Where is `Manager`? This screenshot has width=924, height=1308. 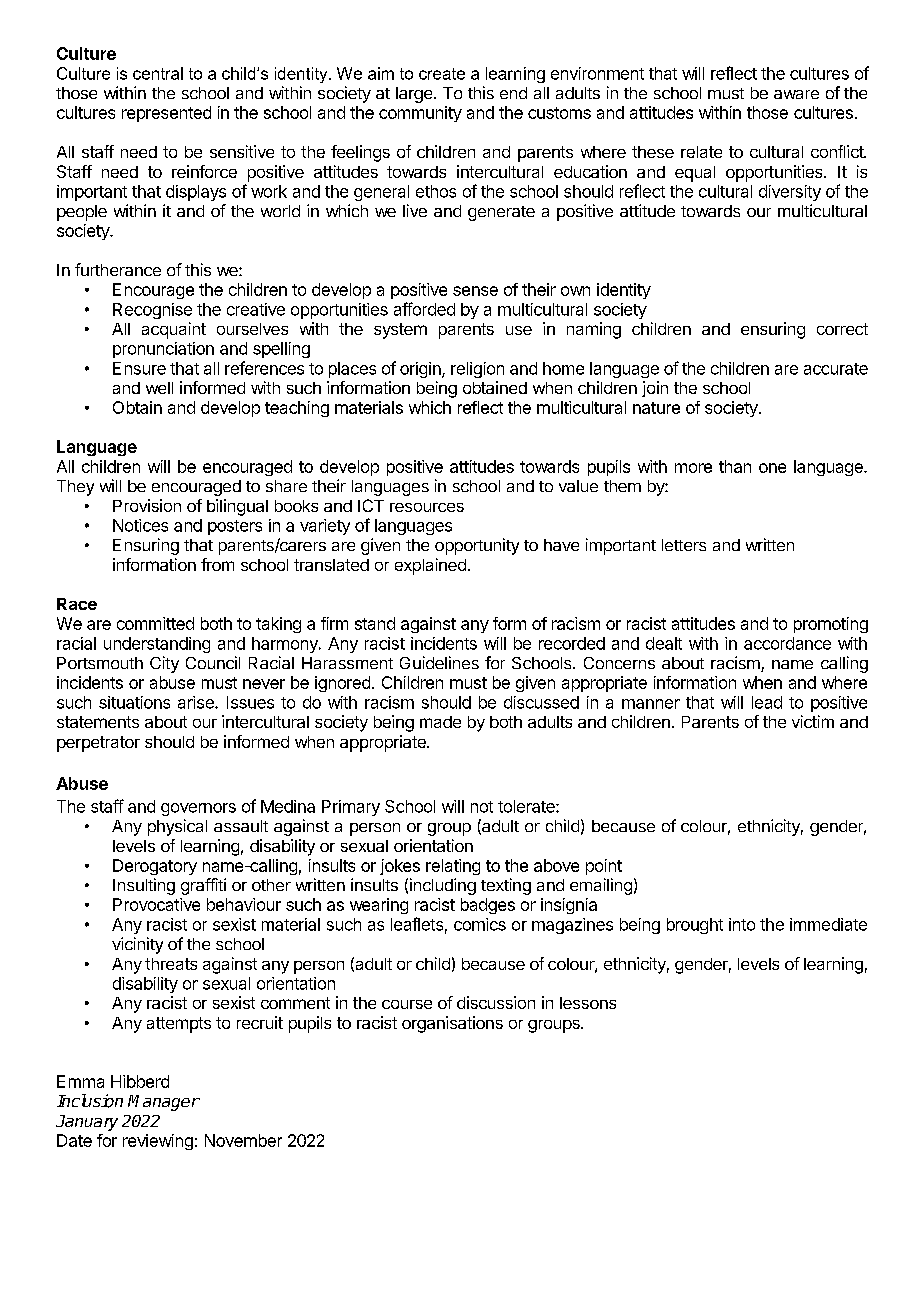 Manager is located at coordinates (164, 1103).
